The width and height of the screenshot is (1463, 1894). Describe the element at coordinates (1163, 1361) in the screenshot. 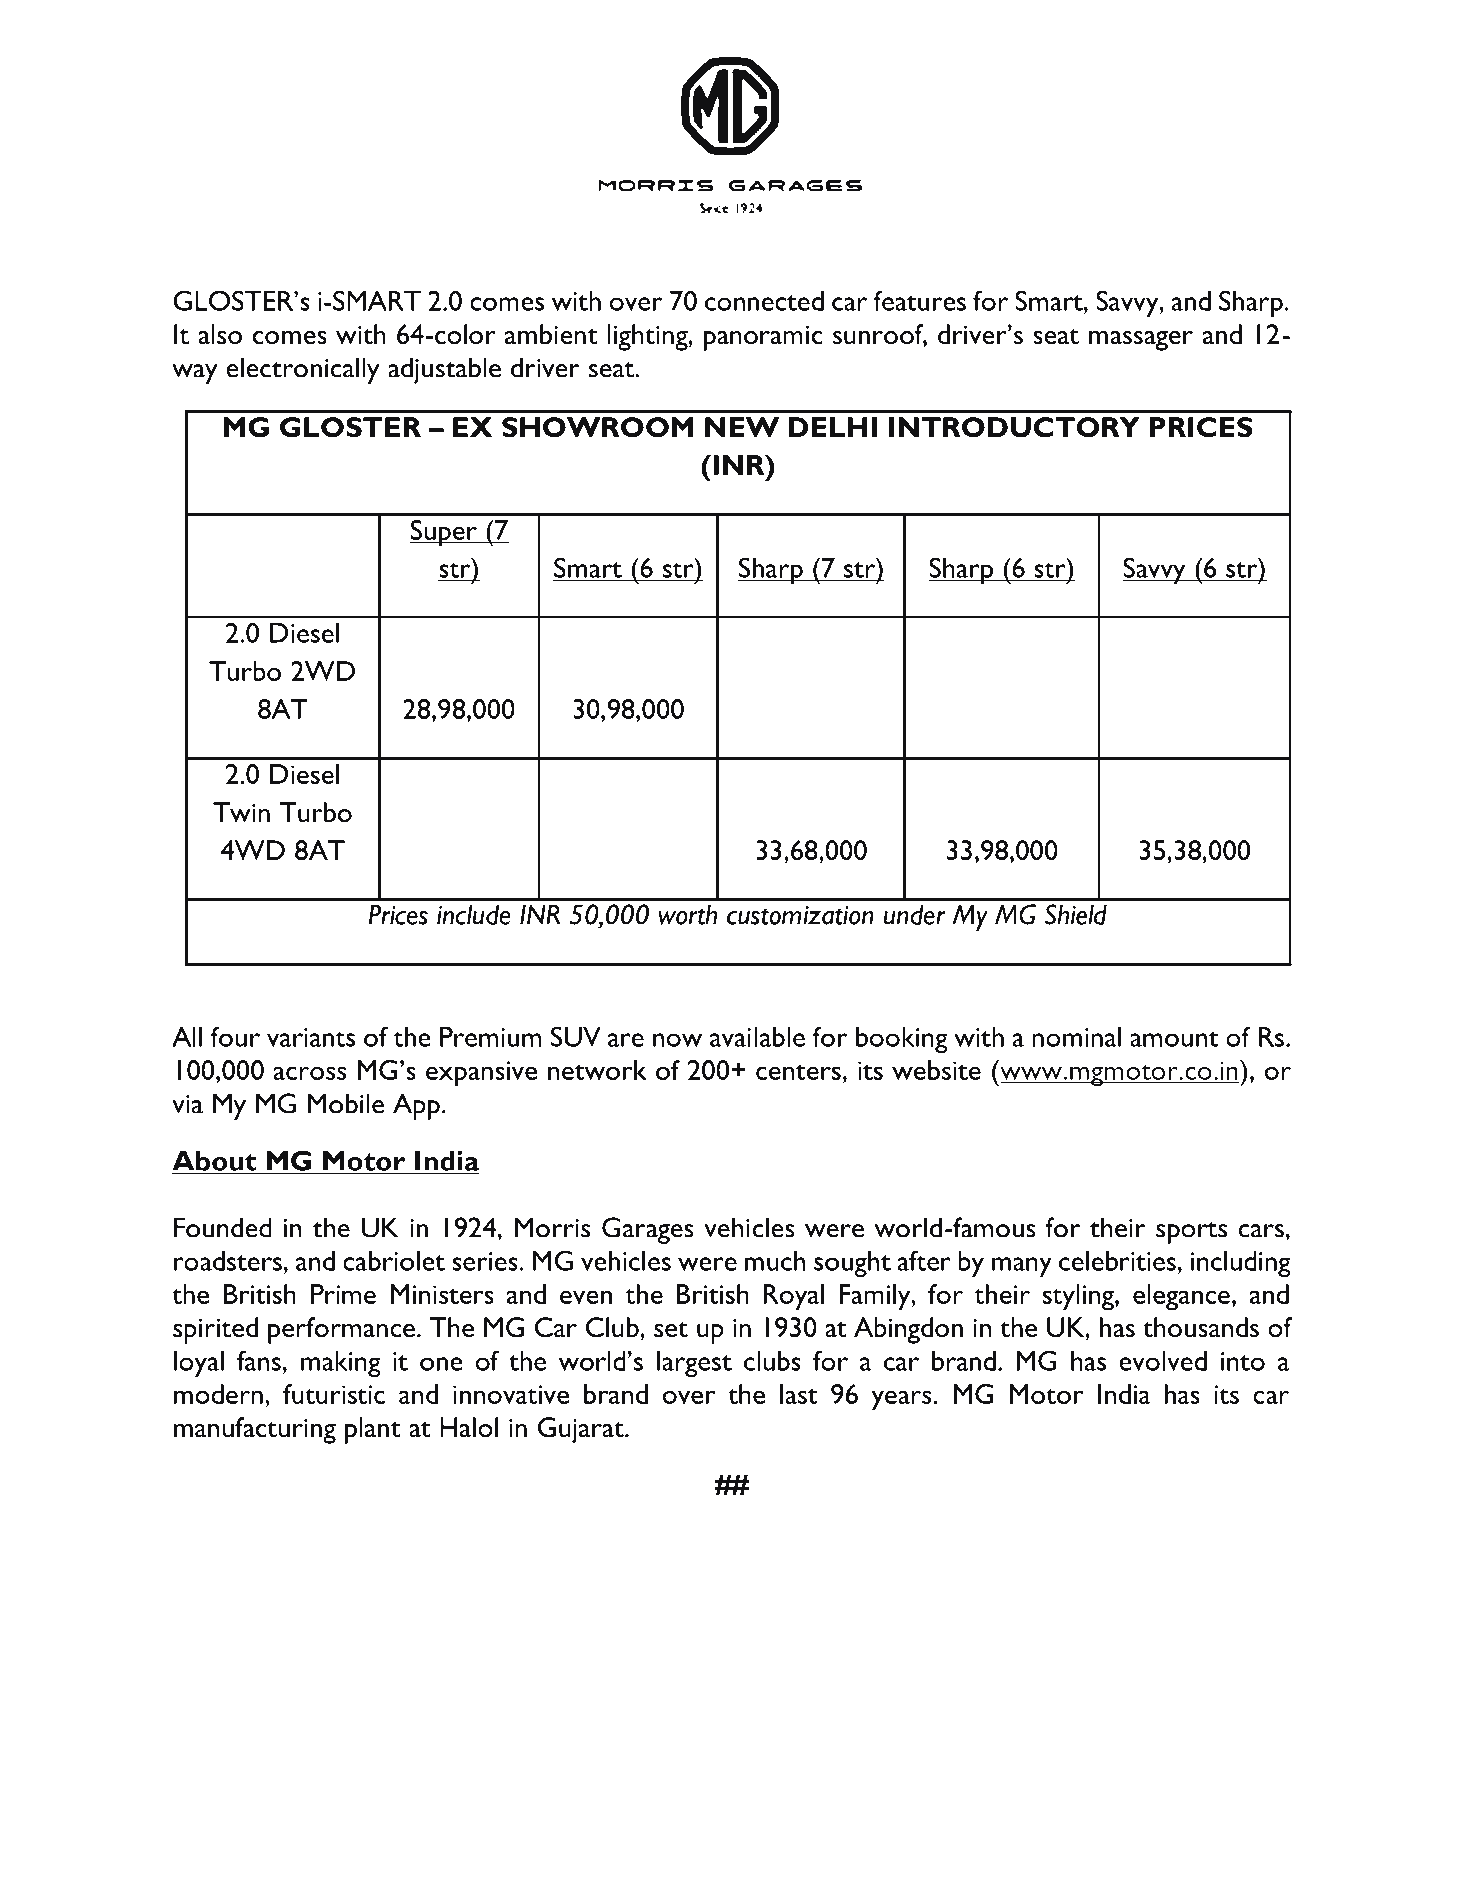

I see `evolved` at that location.
